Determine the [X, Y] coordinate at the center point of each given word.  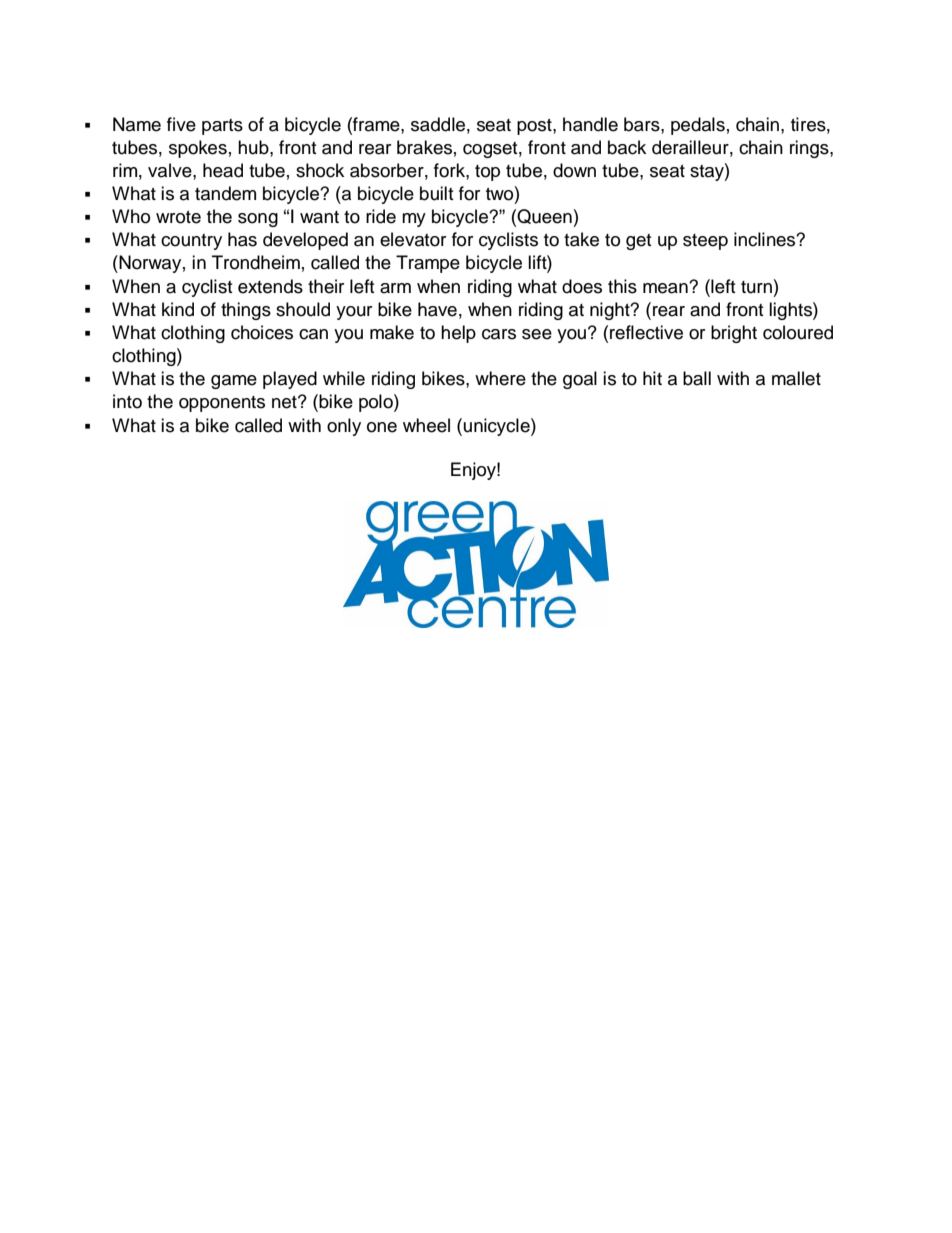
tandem [225, 193]
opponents [222, 404]
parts [222, 127]
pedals [698, 126]
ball [697, 378]
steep [705, 242]
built [436, 193]
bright [734, 334]
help [458, 334]
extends [270, 286]
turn [756, 287]
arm [395, 288]
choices [262, 332]
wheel [426, 425]
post [535, 127]
